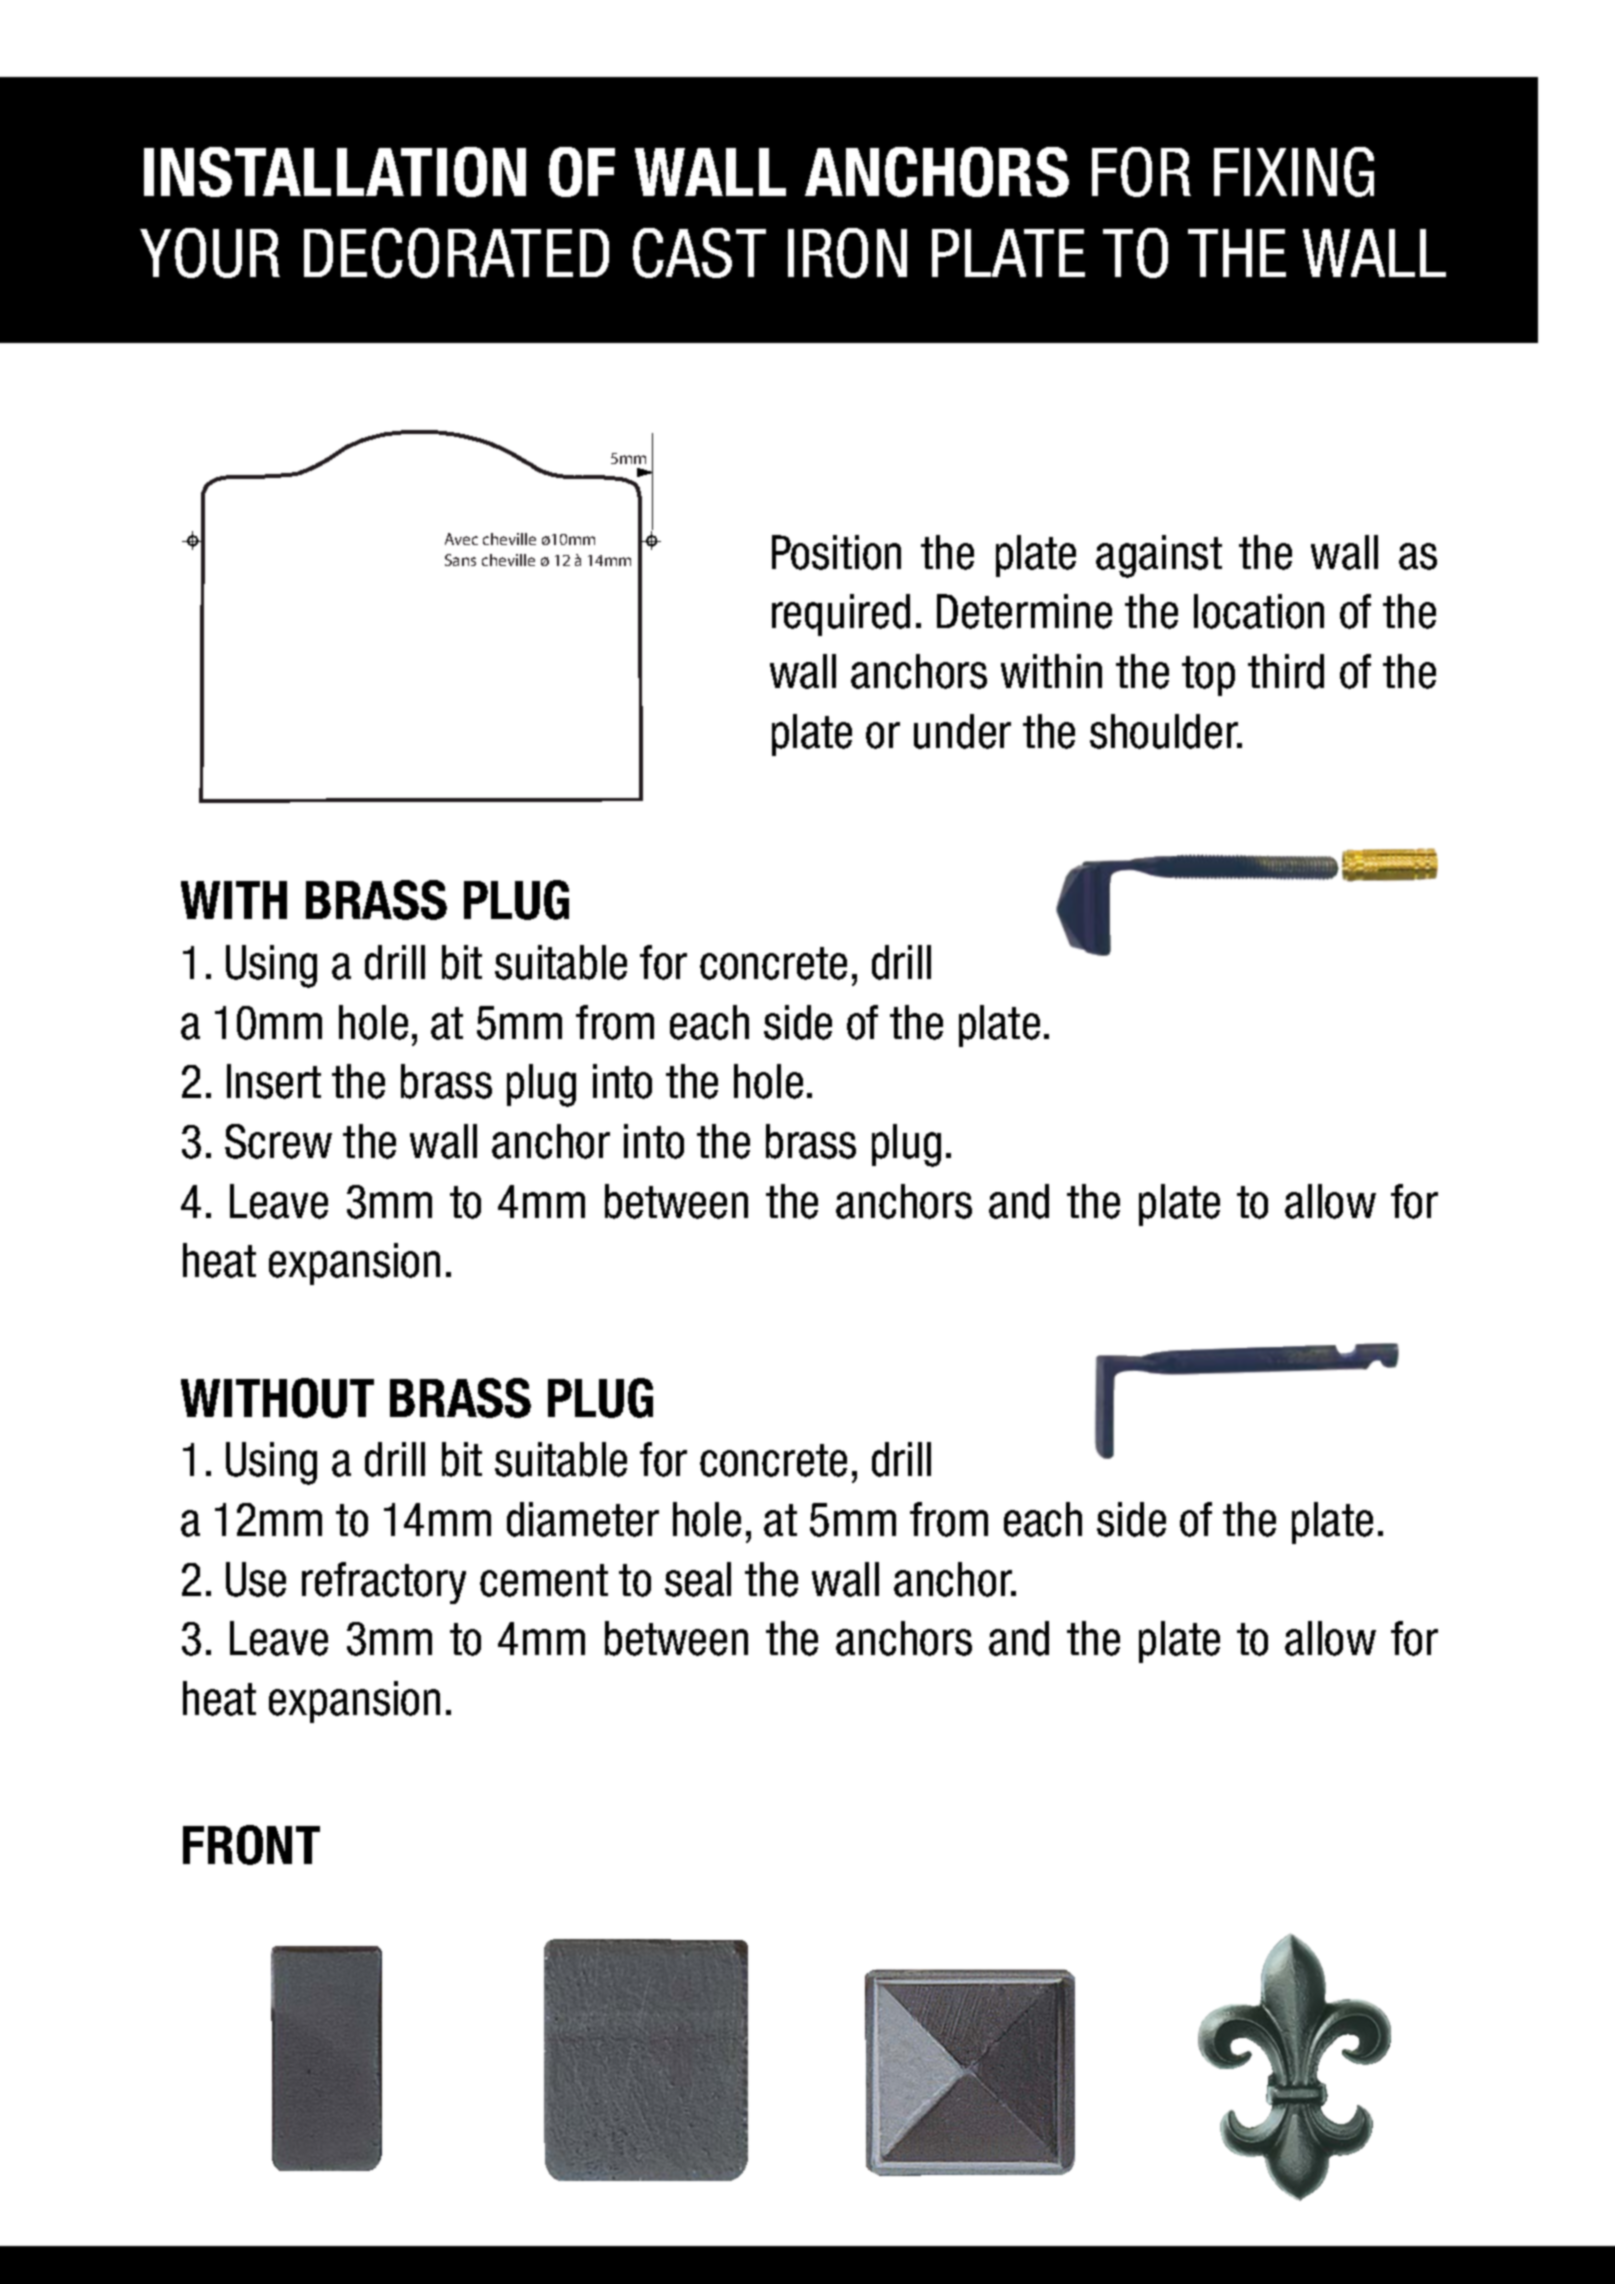 The width and height of the page is (1615, 2284). Describe the element at coordinates (251, 1845) in the page. I see `FRONT` at that location.
